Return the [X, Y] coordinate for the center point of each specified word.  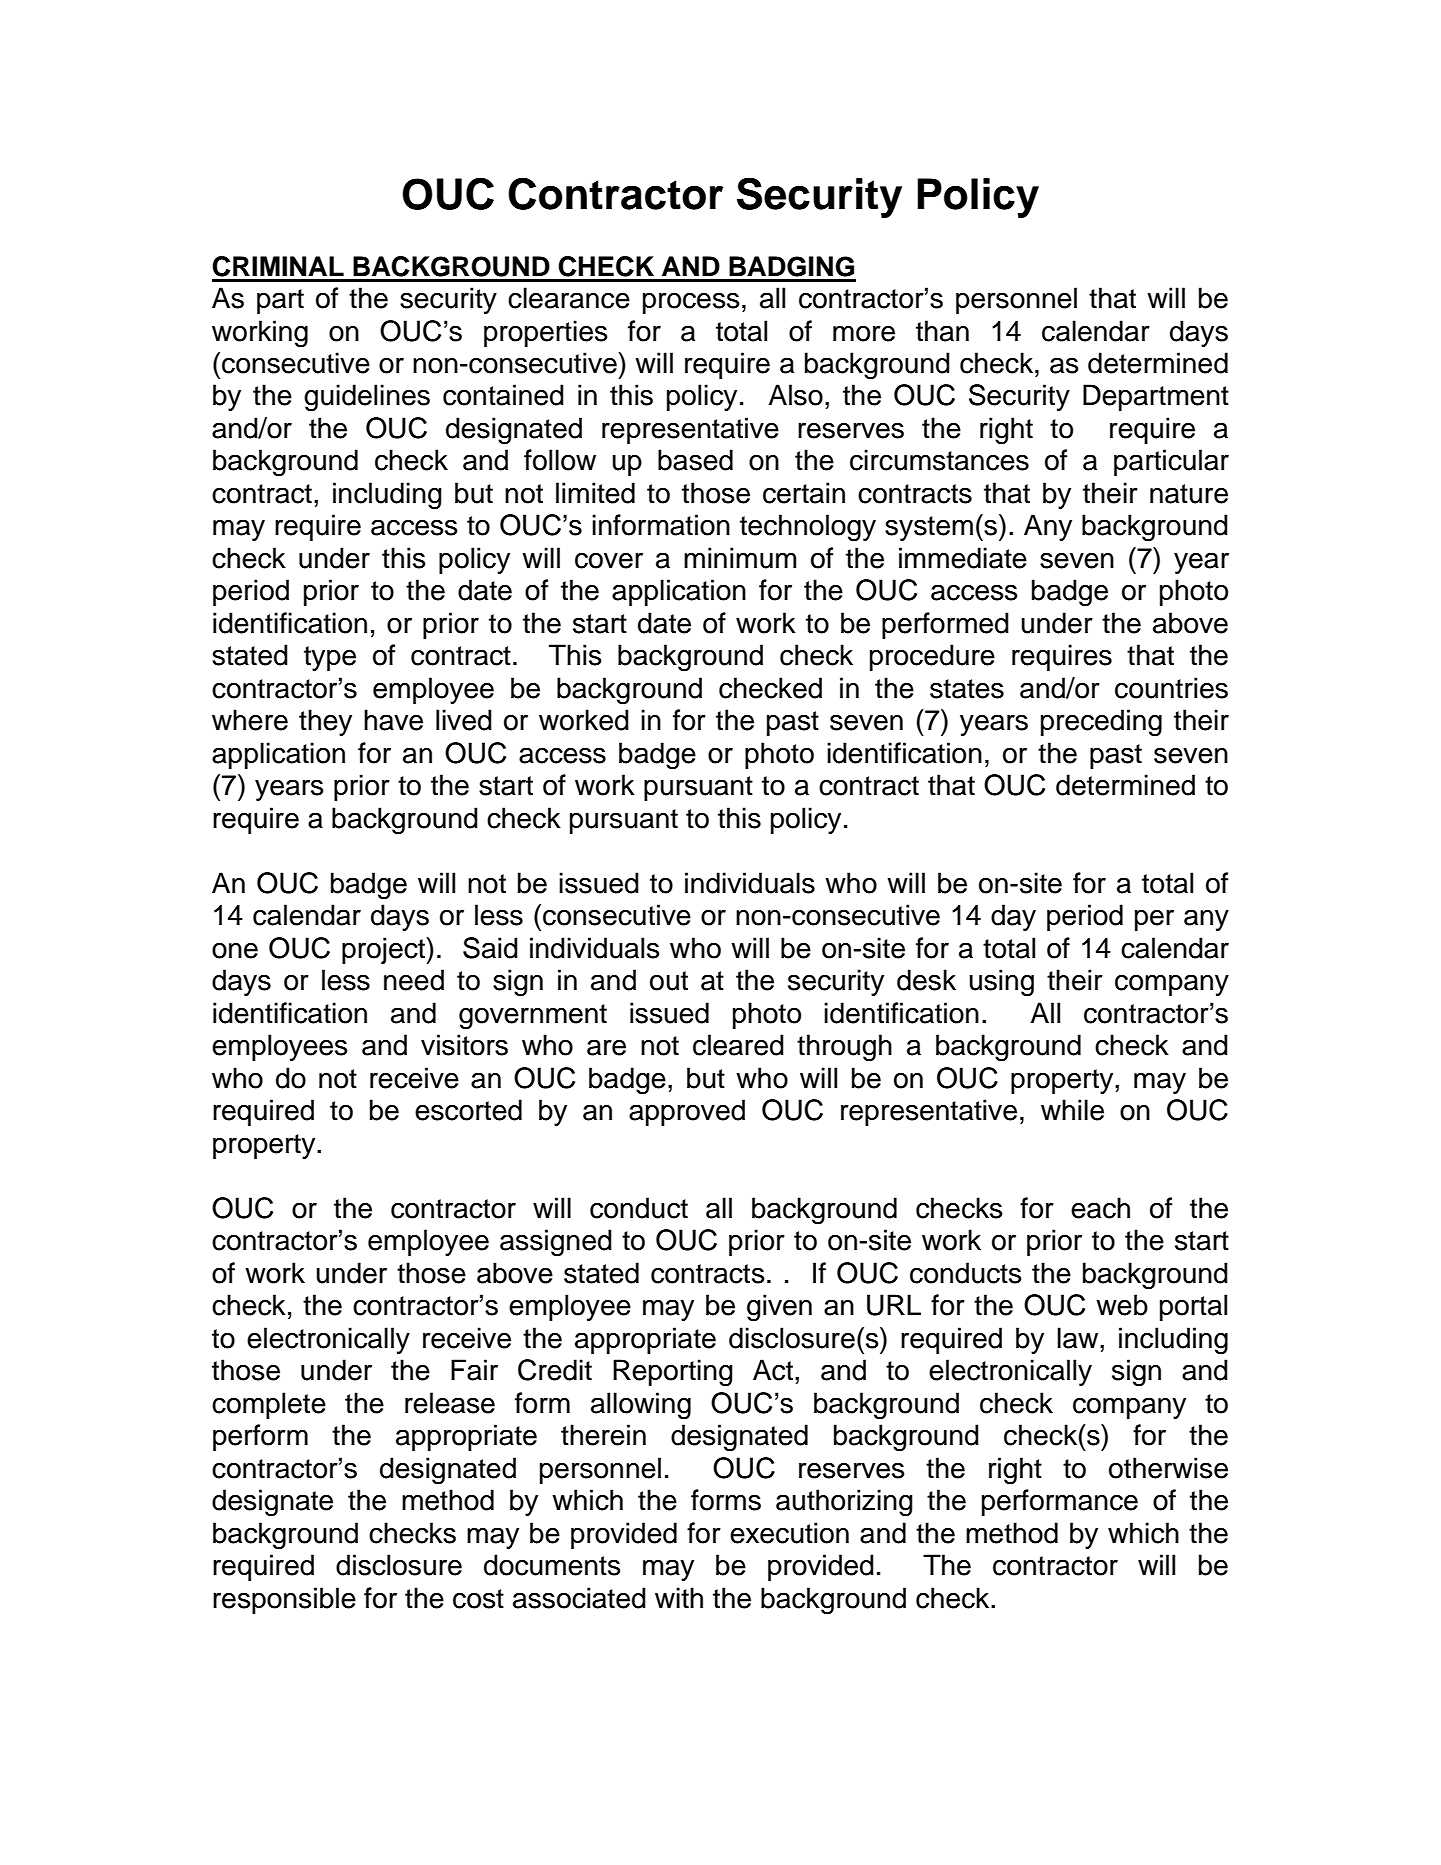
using [1001, 983]
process [691, 303]
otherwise [1168, 1468]
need [414, 980]
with [679, 1597]
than [942, 331]
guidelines [367, 398]
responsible [284, 1600]
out [669, 981]
